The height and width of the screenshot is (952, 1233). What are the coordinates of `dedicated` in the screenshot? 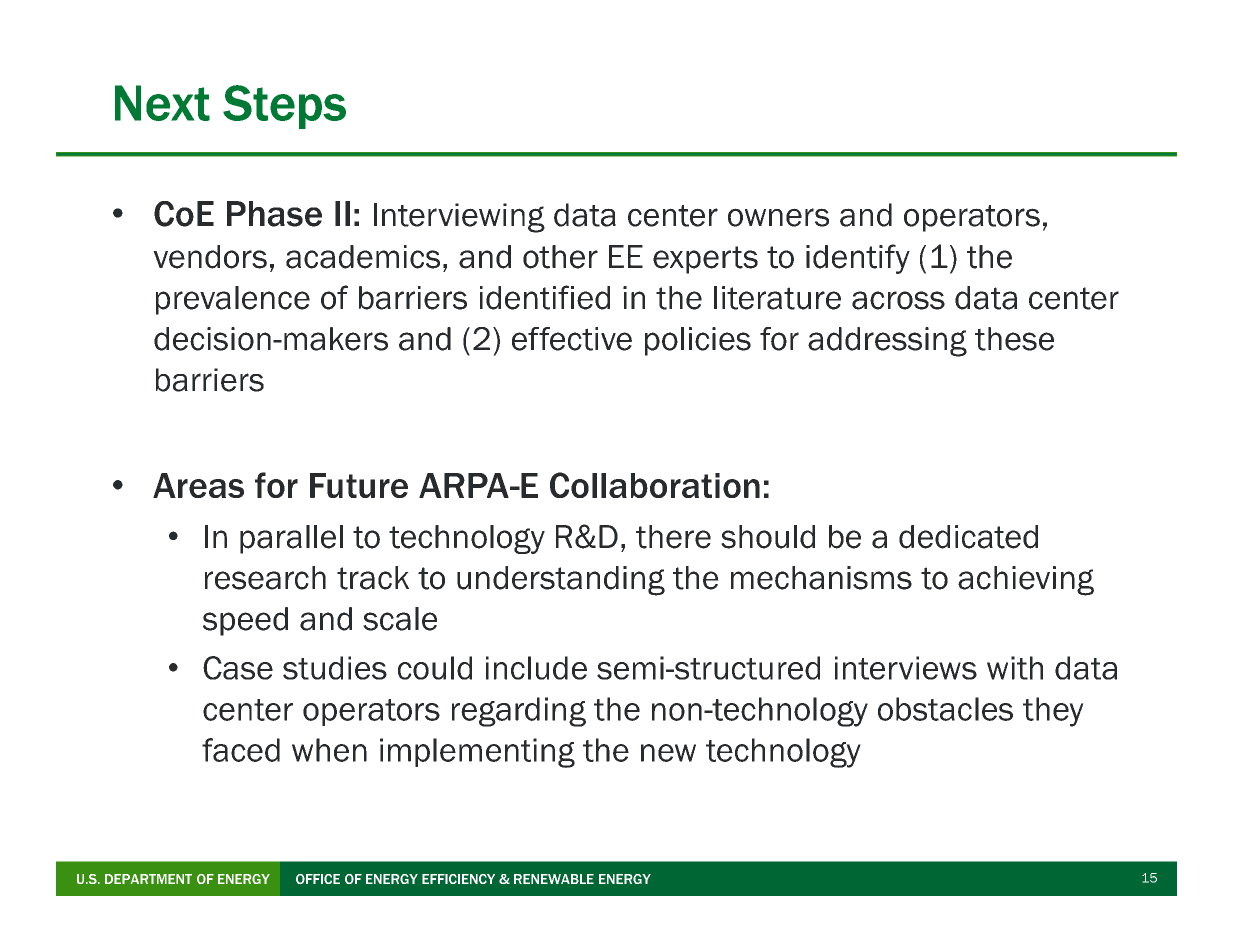 It's located at (968, 537).
